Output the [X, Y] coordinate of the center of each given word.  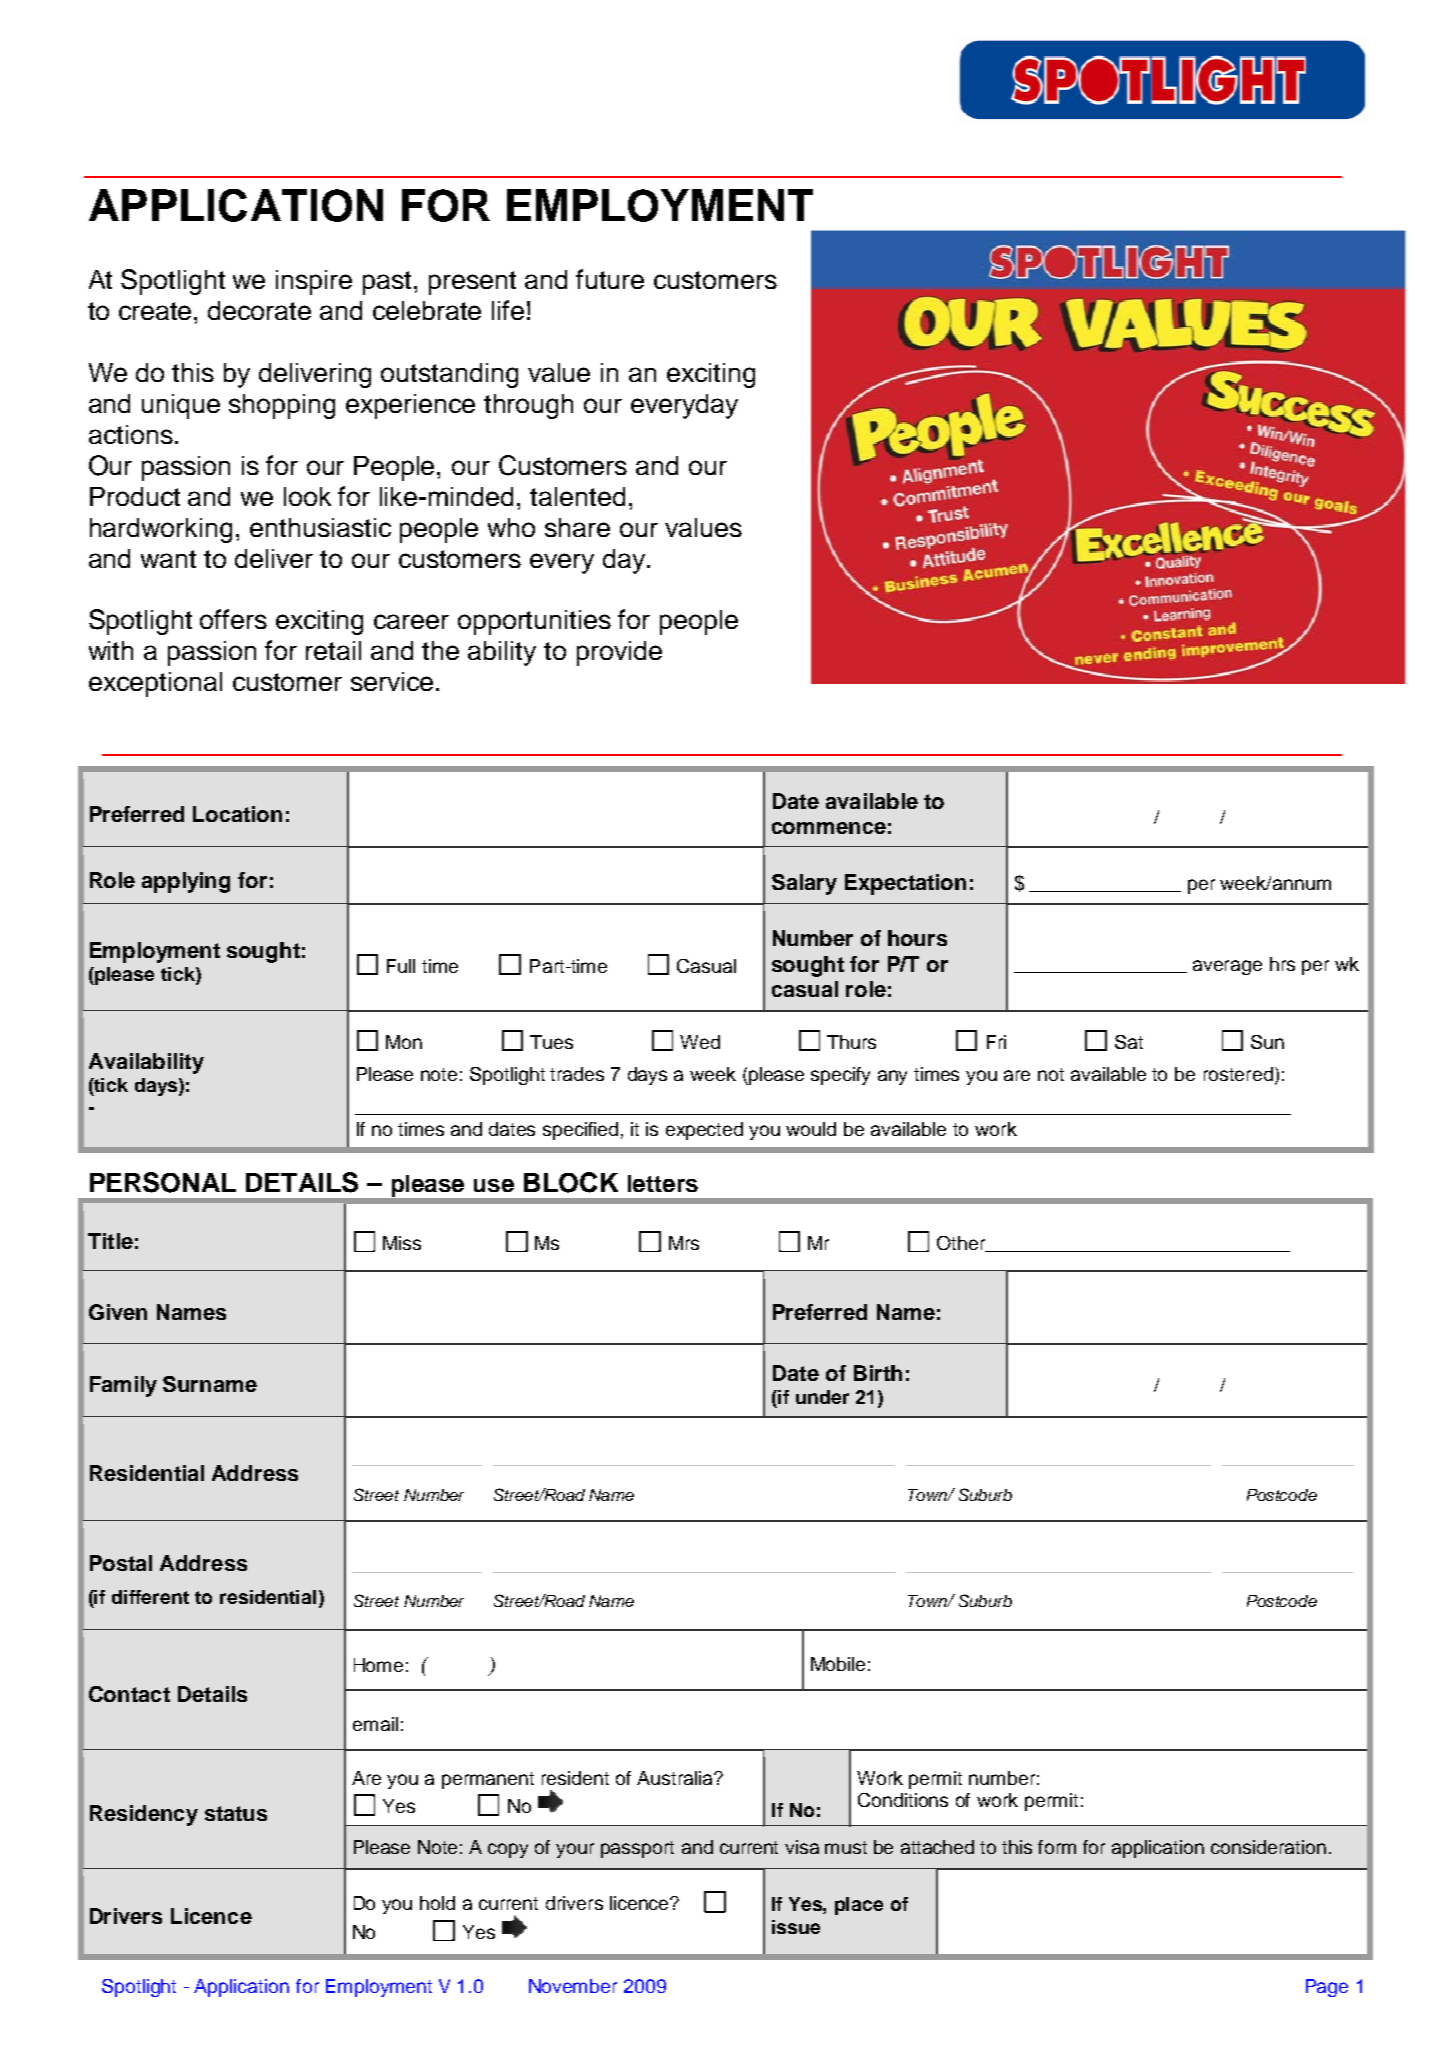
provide [619, 653]
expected [704, 1131]
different [150, 1597]
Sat [1129, 1042]
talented [577, 496]
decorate [259, 310]
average [1227, 967]
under [822, 1397]
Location [237, 814]
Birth [878, 1373]
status [236, 1813]
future [610, 279]
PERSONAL [163, 1182]
